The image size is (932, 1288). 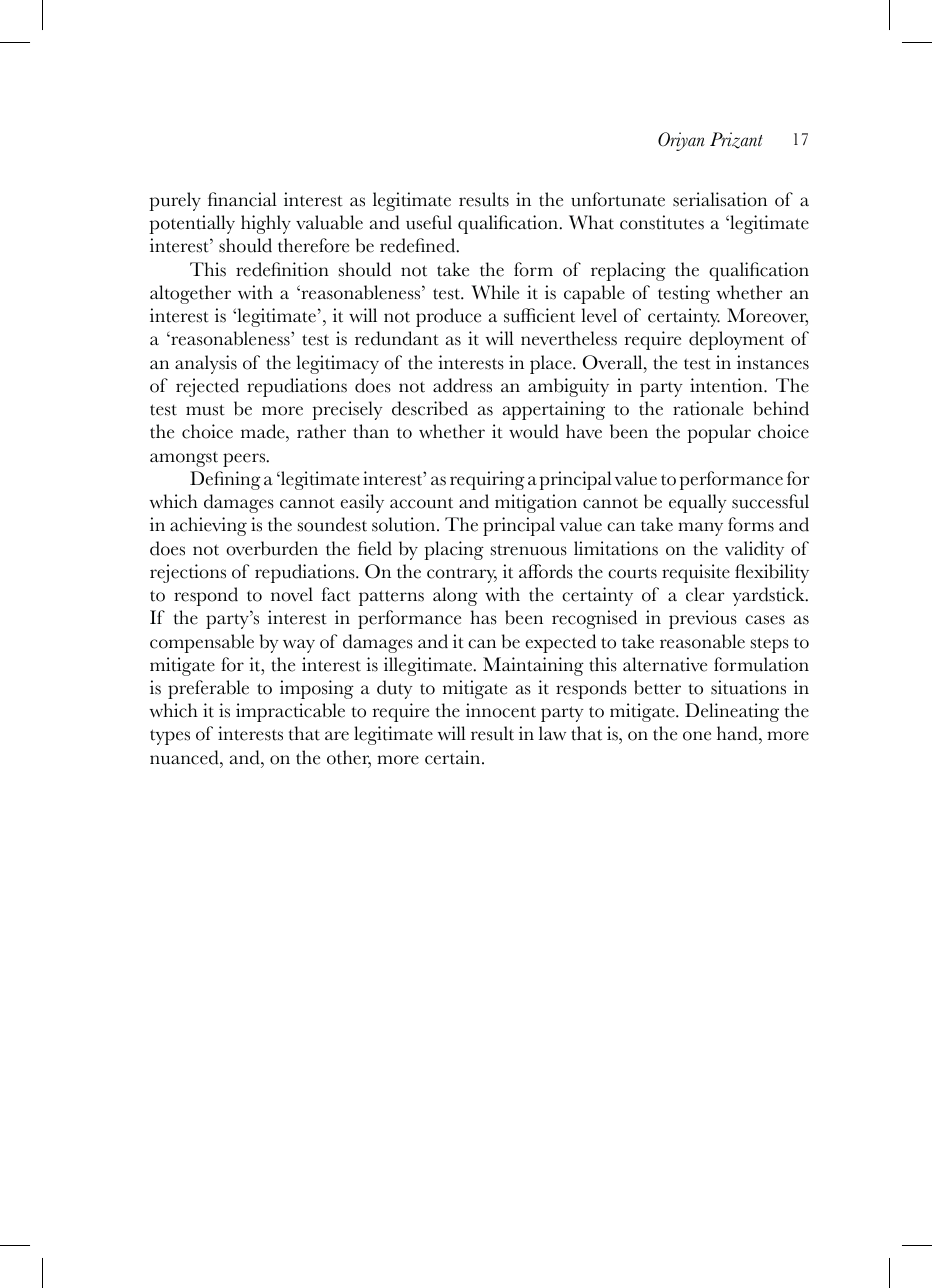 I want to click on useful, so click(x=429, y=222).
